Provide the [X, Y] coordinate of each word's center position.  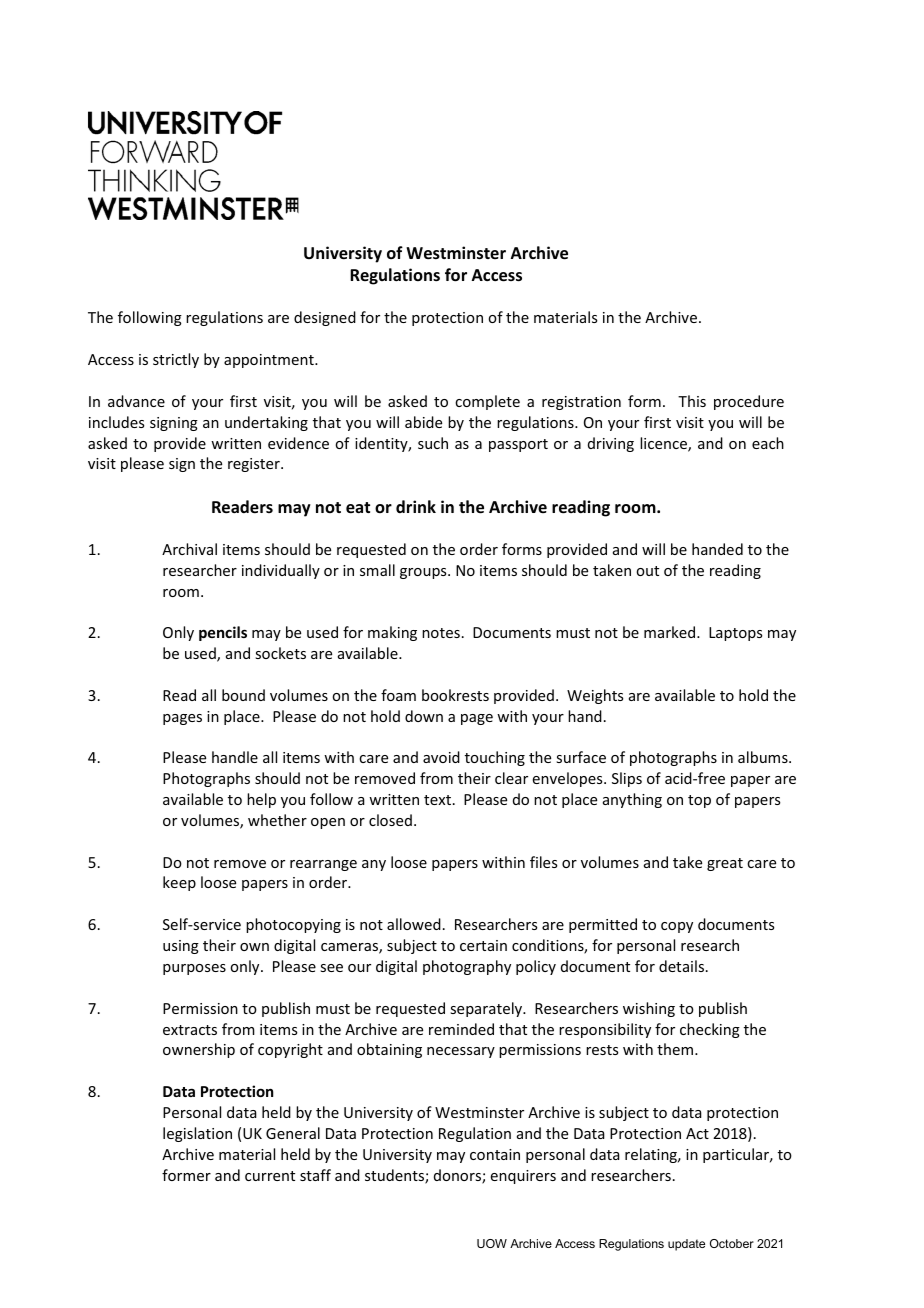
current [270, 1176]
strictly [176, 360]
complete [487, 402]
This [692, 401]
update [686, 1245]
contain [495, 1154]
